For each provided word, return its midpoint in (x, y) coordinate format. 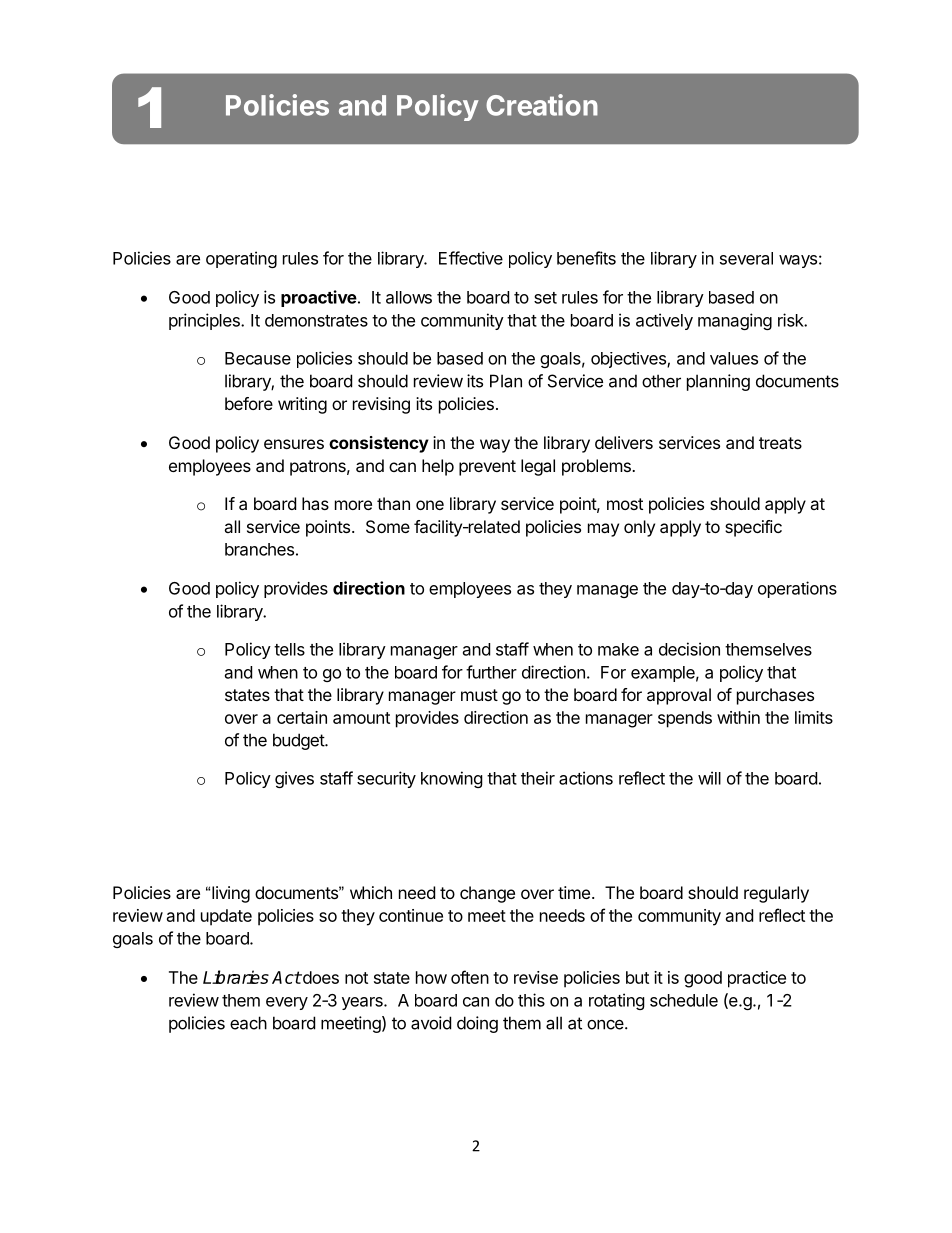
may (603, 530)
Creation (542, 105)
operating (241, 259)
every (287, 1003)
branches (259, 549)
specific (753, 528)
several (746, 258)
